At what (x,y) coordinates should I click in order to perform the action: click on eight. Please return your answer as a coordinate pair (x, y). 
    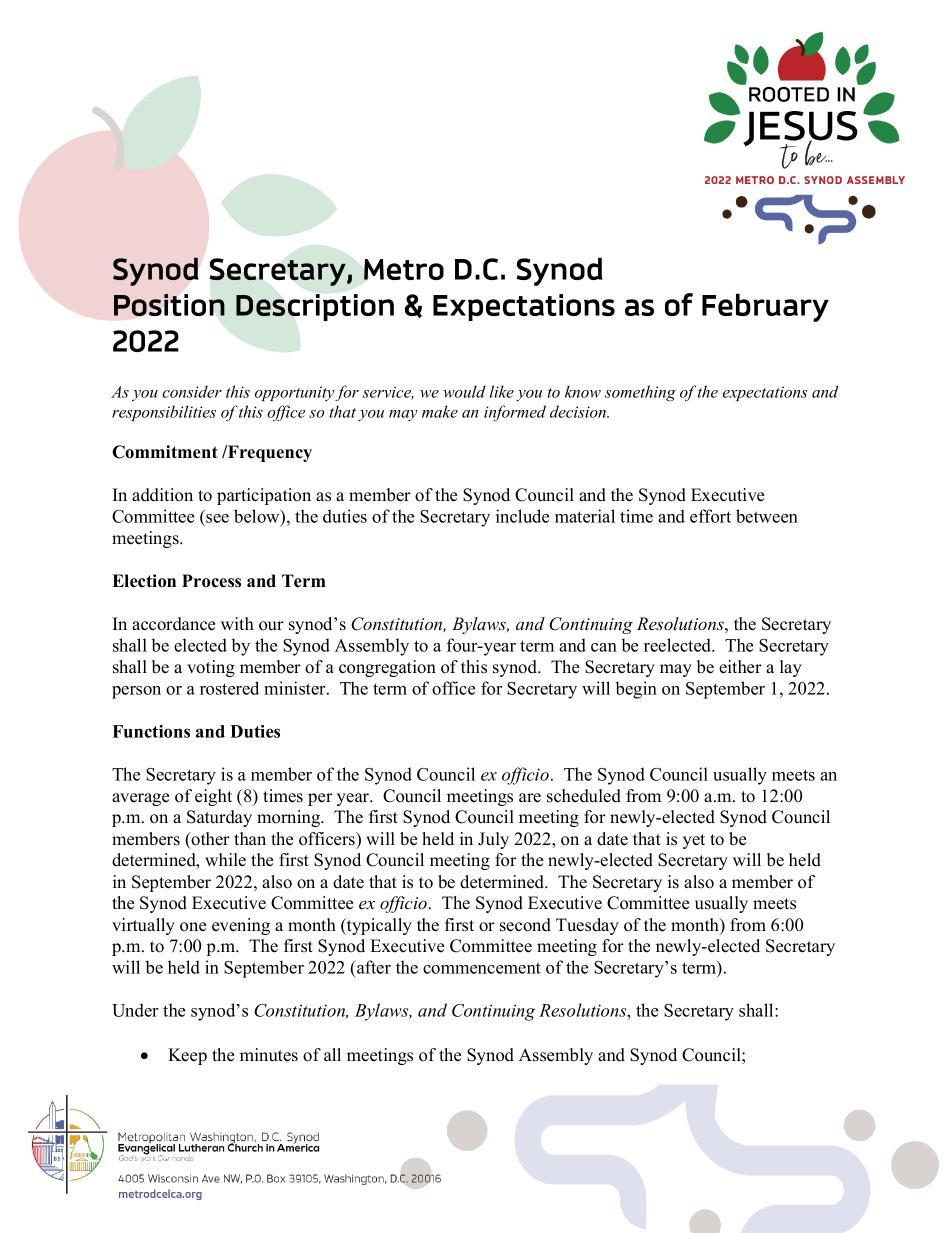
    Looking at the image, I should click on (213, 797).
